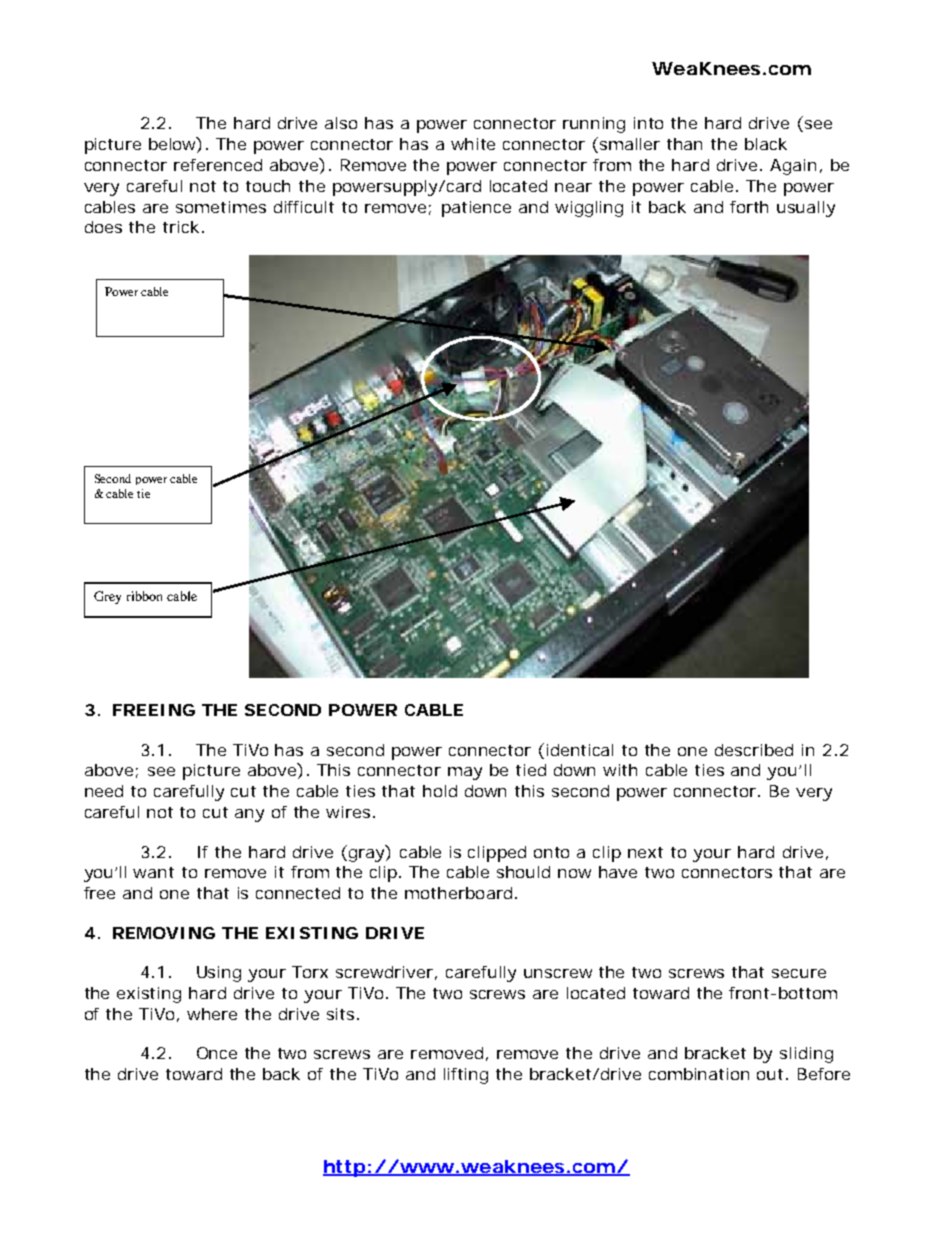 Image resolution: width=952 pixels, height=1233 pixels. I want to click on lifting, so click(466, 1076).
